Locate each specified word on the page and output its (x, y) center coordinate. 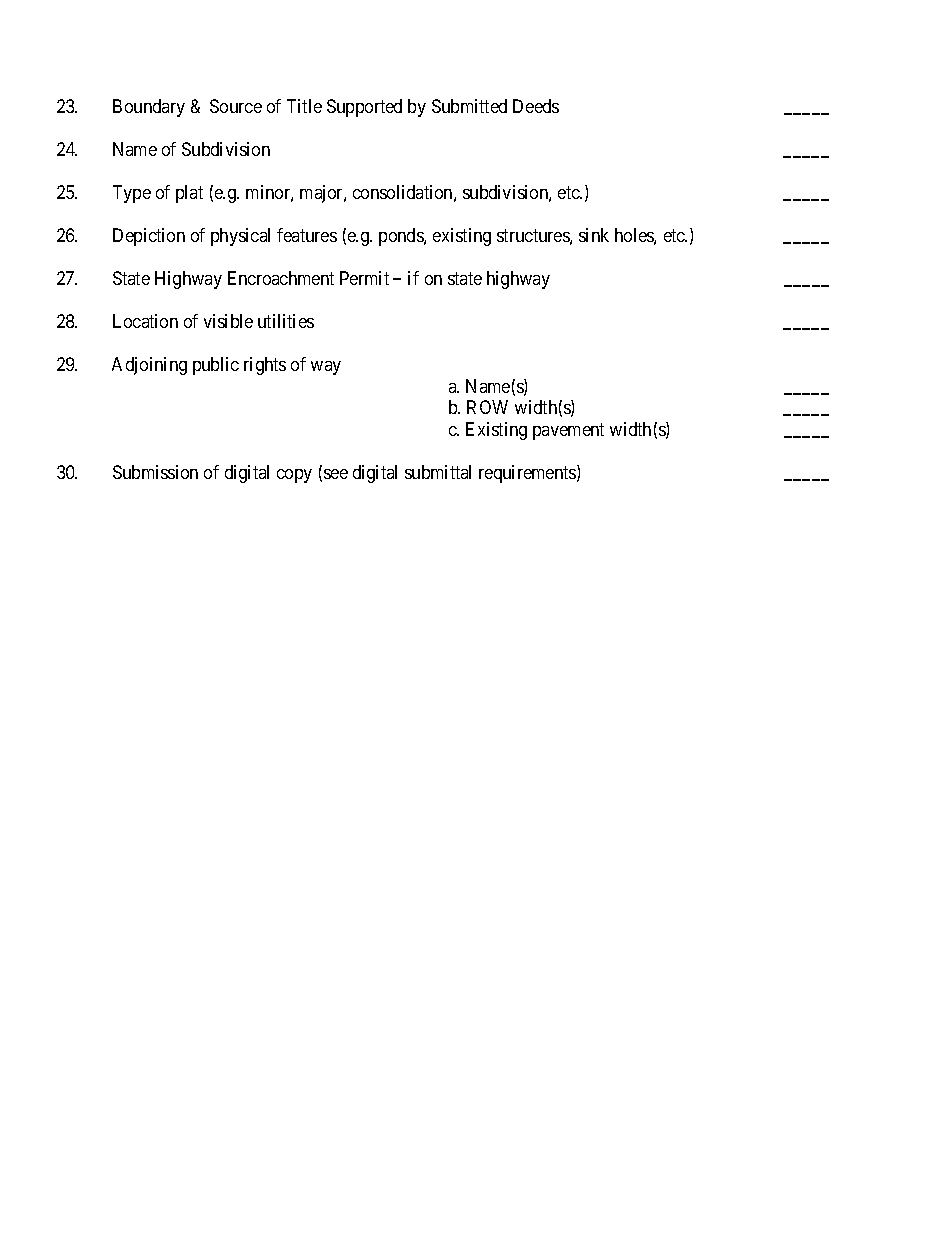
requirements (528, 474)
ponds (402, 237)
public (216, 366)
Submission (155, 472)
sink (594, 235)
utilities (286, 321)
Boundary (149, 108)
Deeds (536, 106)
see (336, 474)
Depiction (149, 237)
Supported (364, 108)
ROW (487, 407)
